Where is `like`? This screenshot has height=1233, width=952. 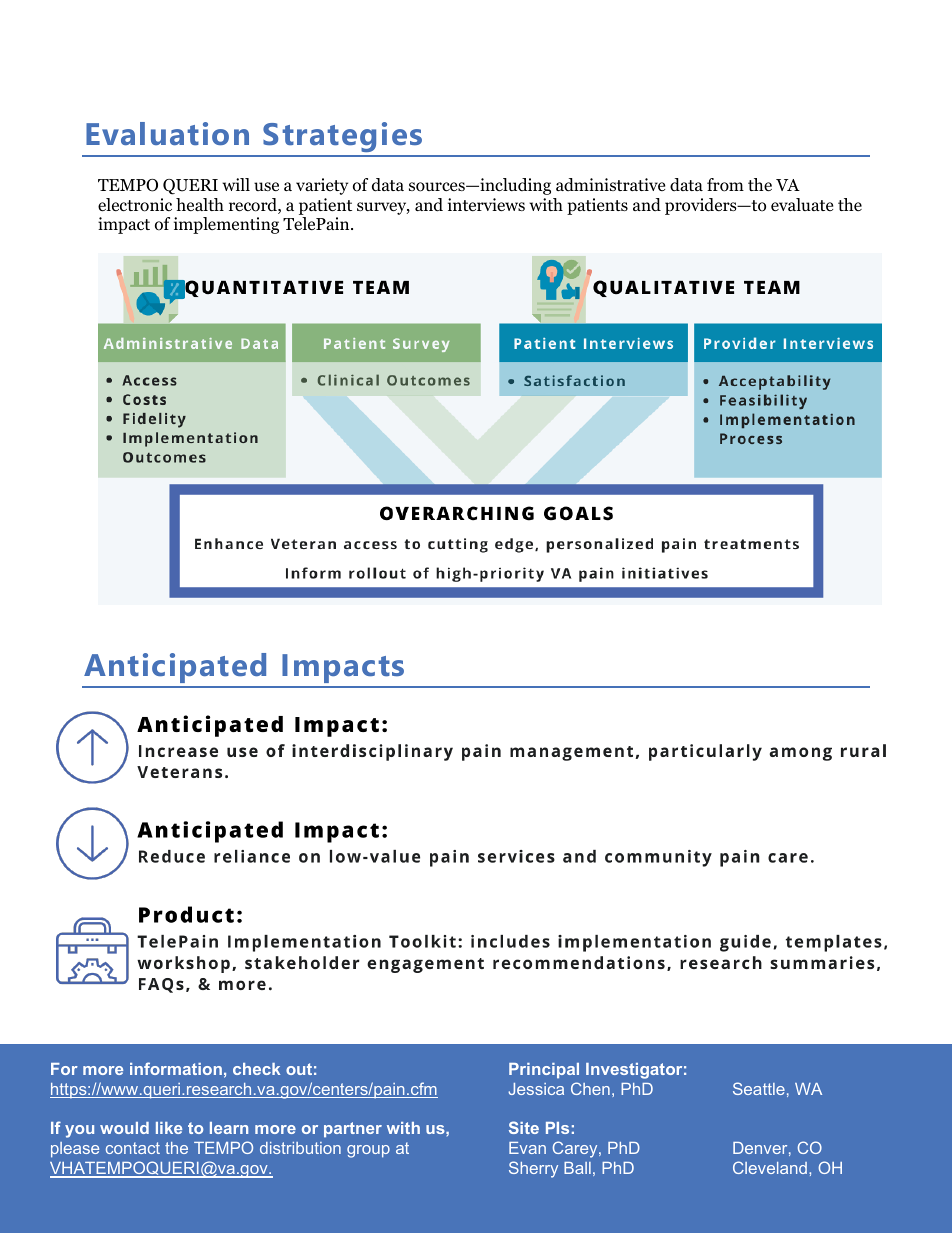
like is located at coordinates (169, 1128).
